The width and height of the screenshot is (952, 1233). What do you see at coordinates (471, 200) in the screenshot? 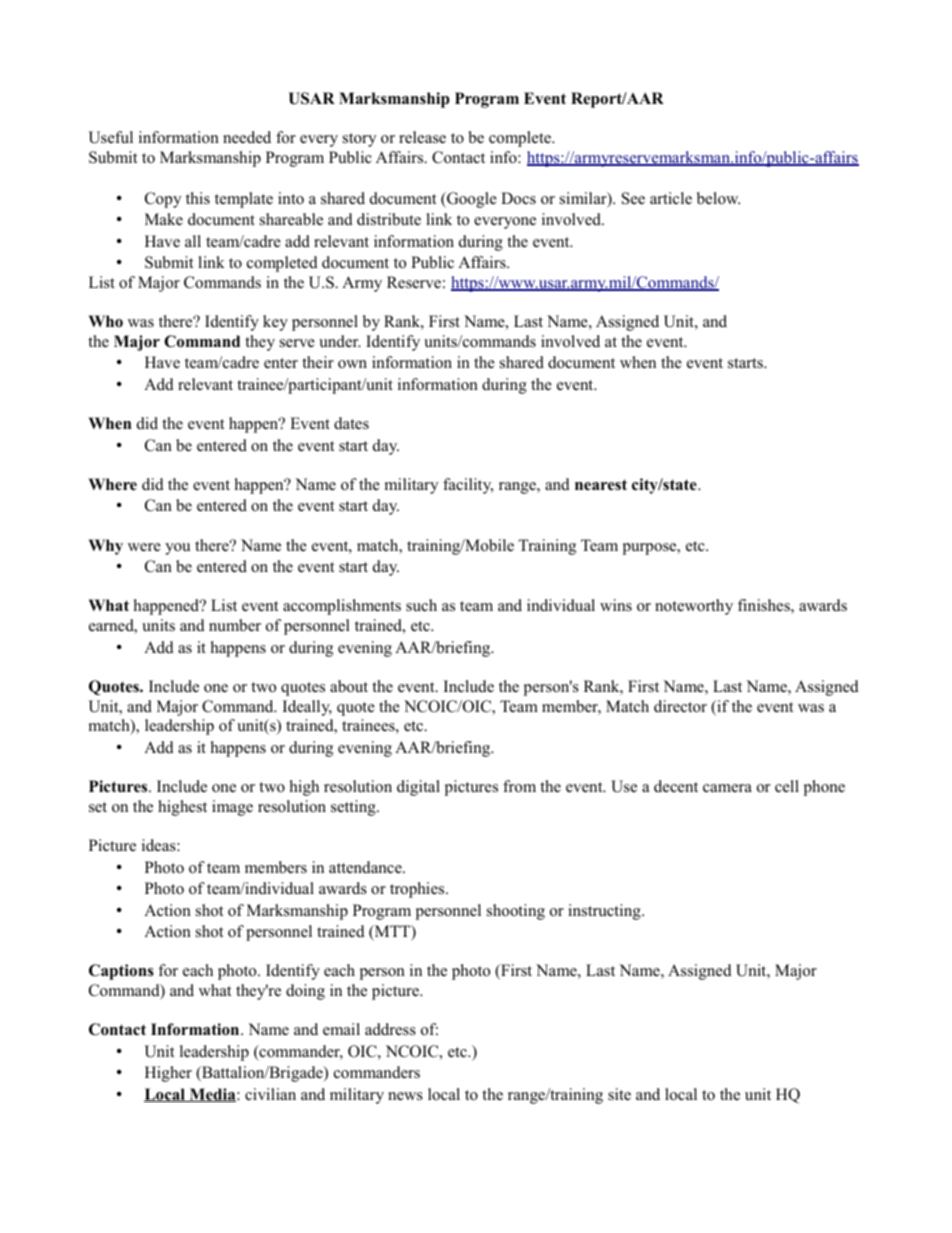
I see `Google` at bounding box center [471, 200].
